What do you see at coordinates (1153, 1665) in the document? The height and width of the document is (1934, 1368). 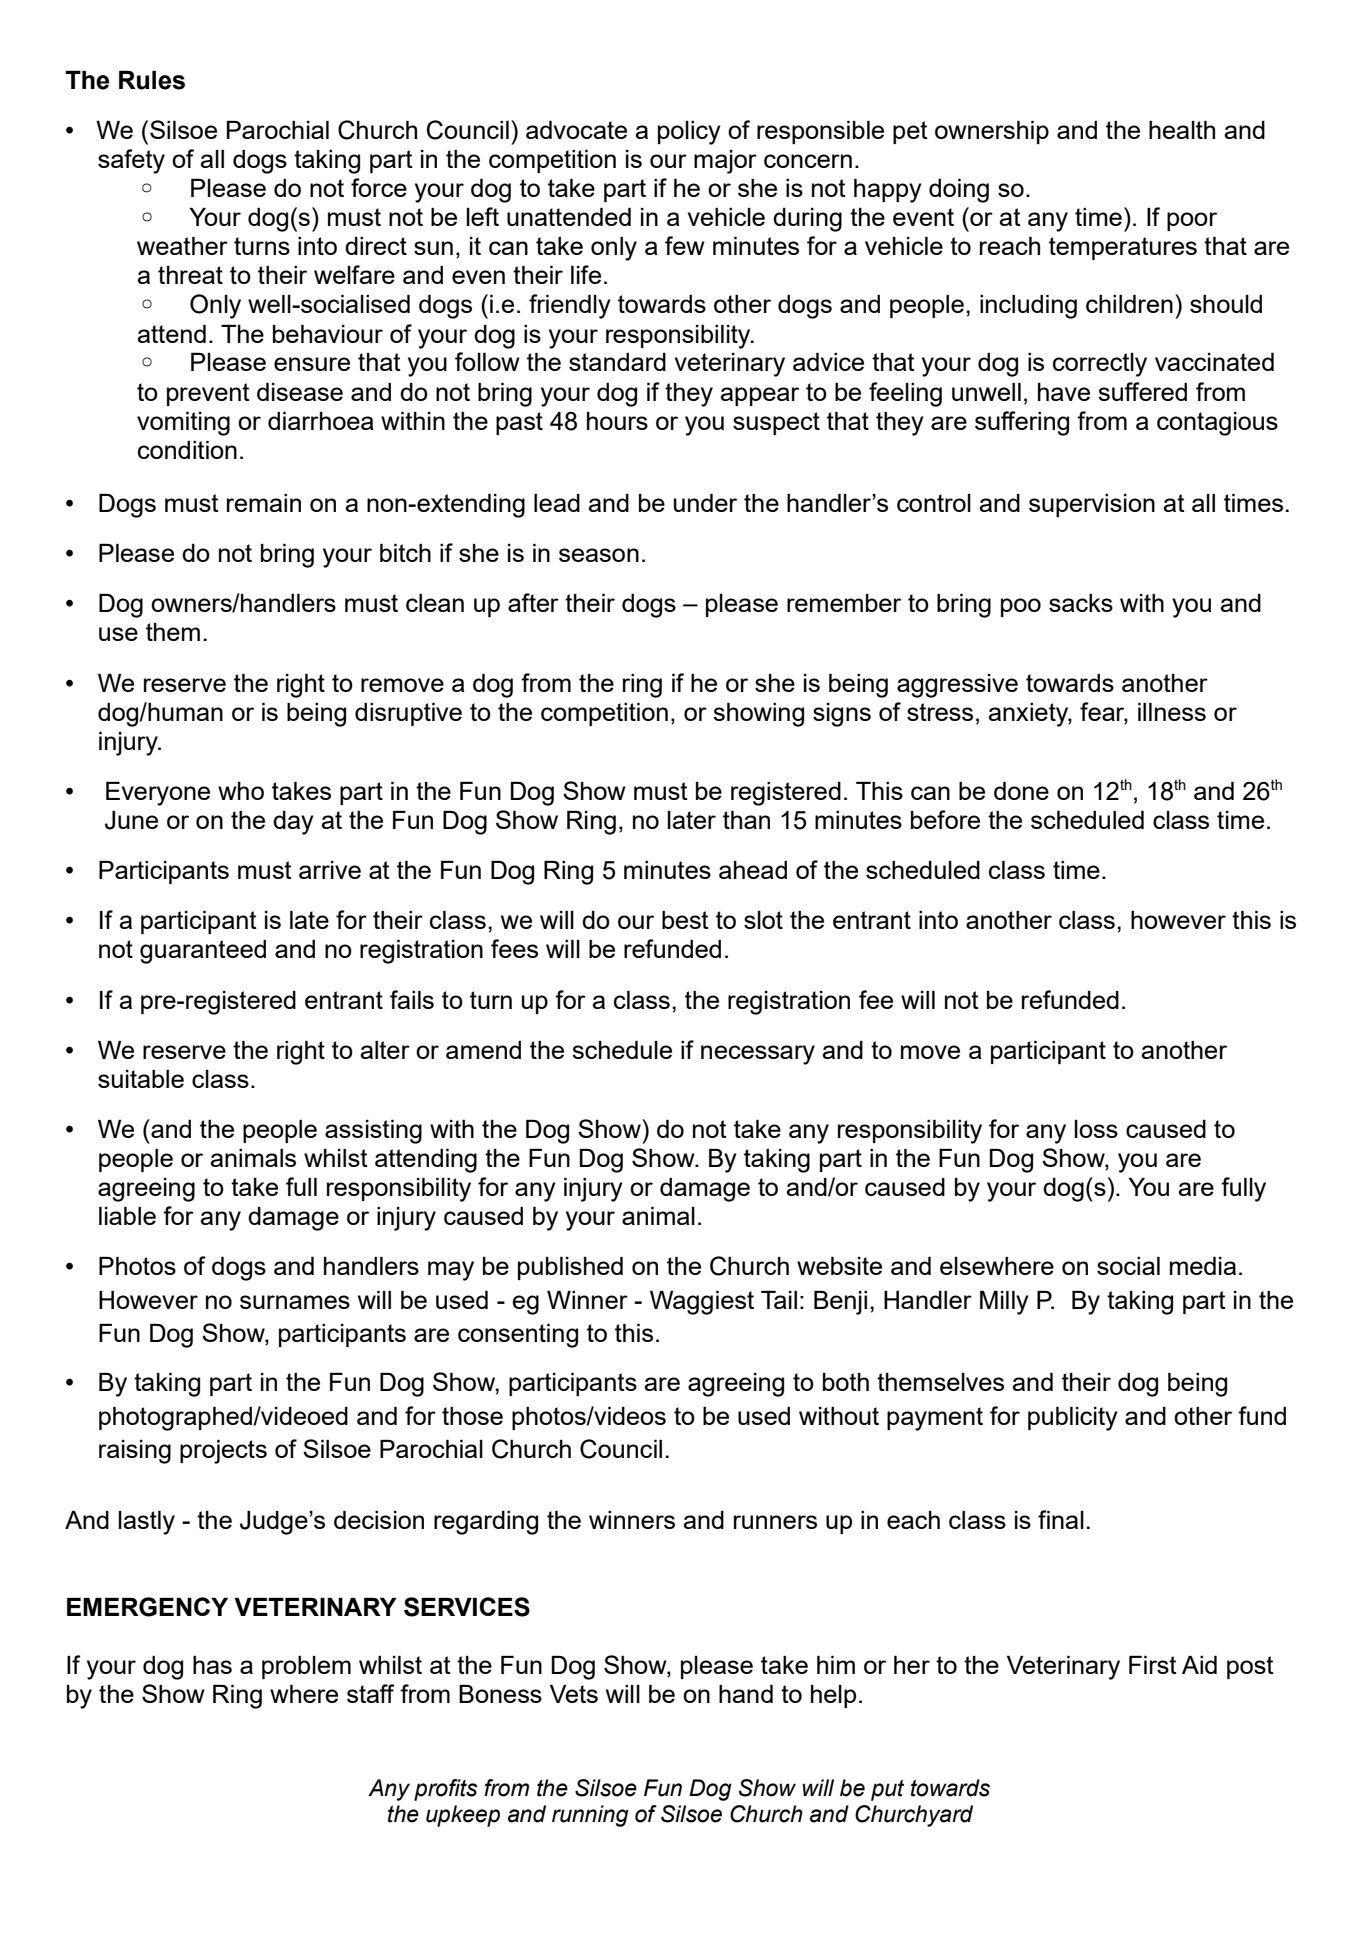 I see `First` at bounding box center [1153, 1665].
